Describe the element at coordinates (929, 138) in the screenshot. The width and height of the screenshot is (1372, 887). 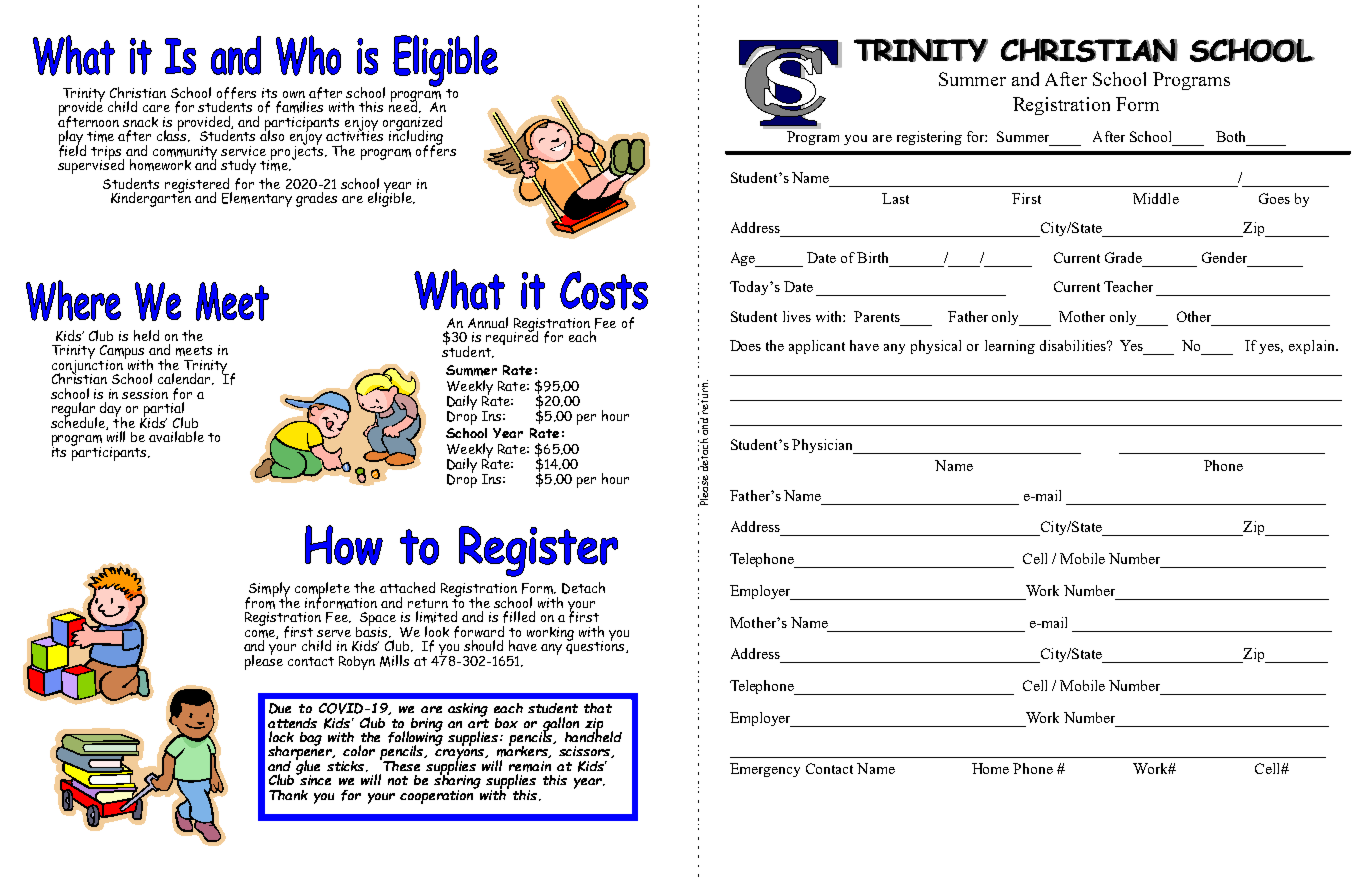
I see `registering` at that location.
